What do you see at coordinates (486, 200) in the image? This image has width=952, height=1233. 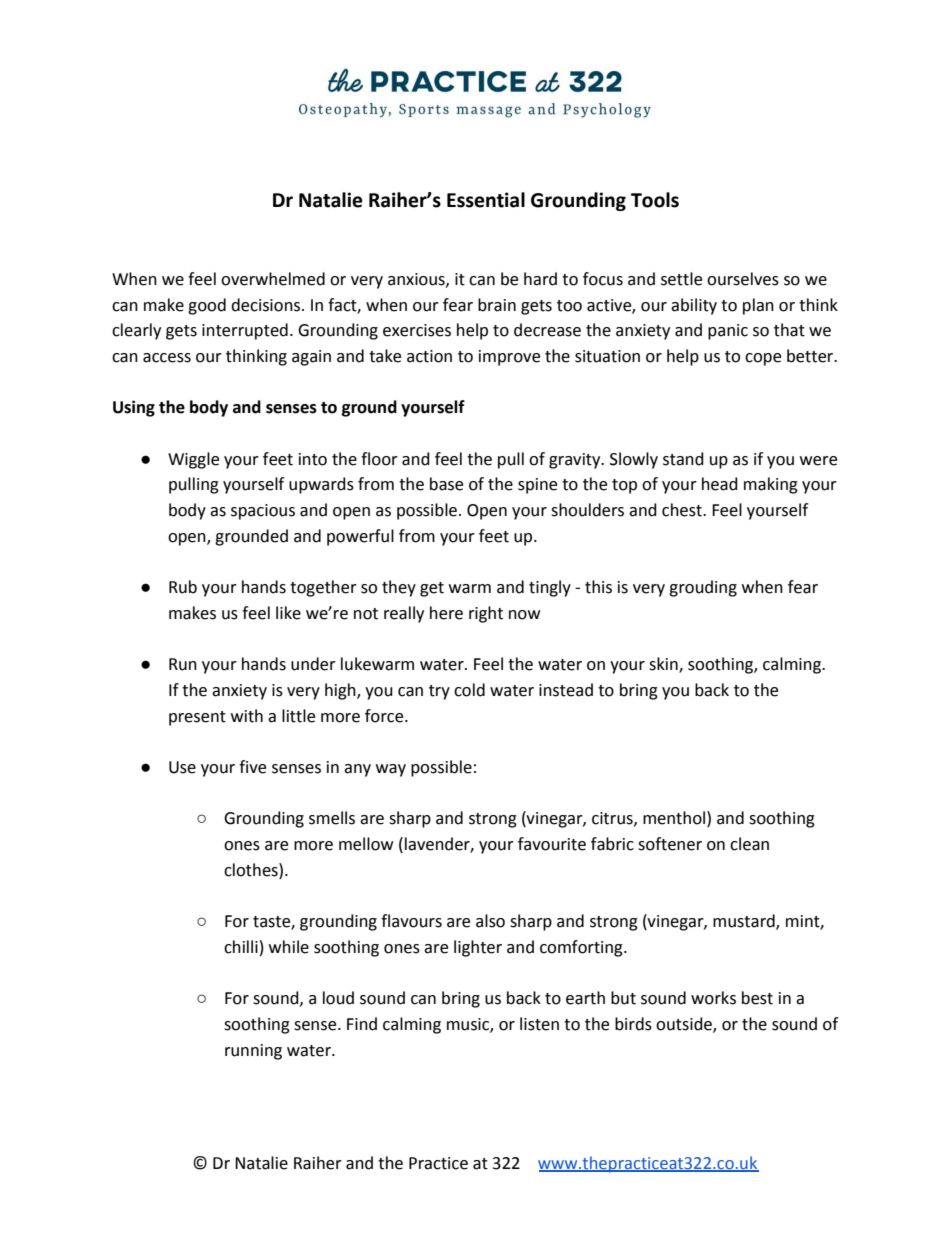 I see `Essential` at bounding box center [486, 200].
